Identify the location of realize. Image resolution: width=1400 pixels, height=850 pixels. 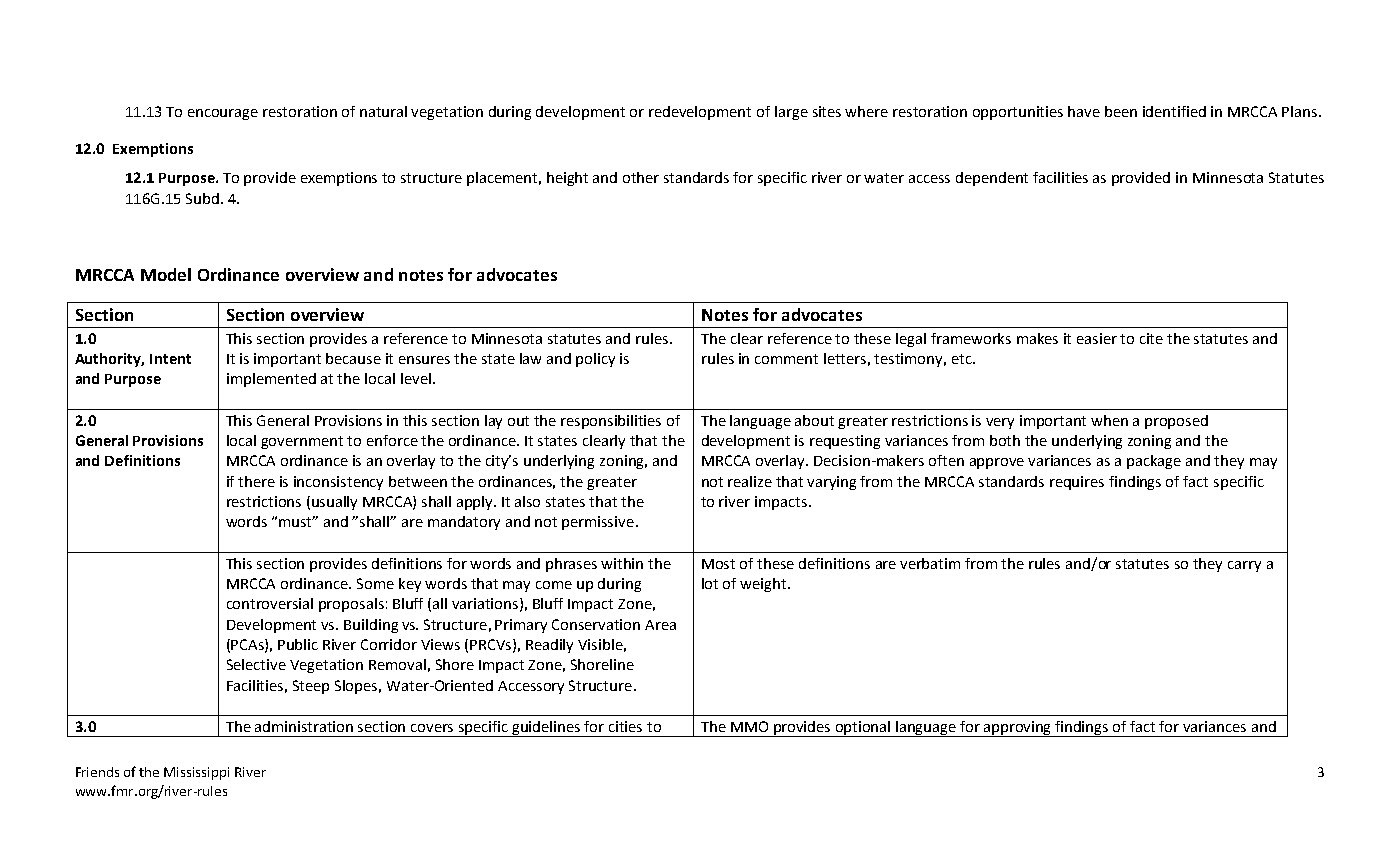
(750, 481).
